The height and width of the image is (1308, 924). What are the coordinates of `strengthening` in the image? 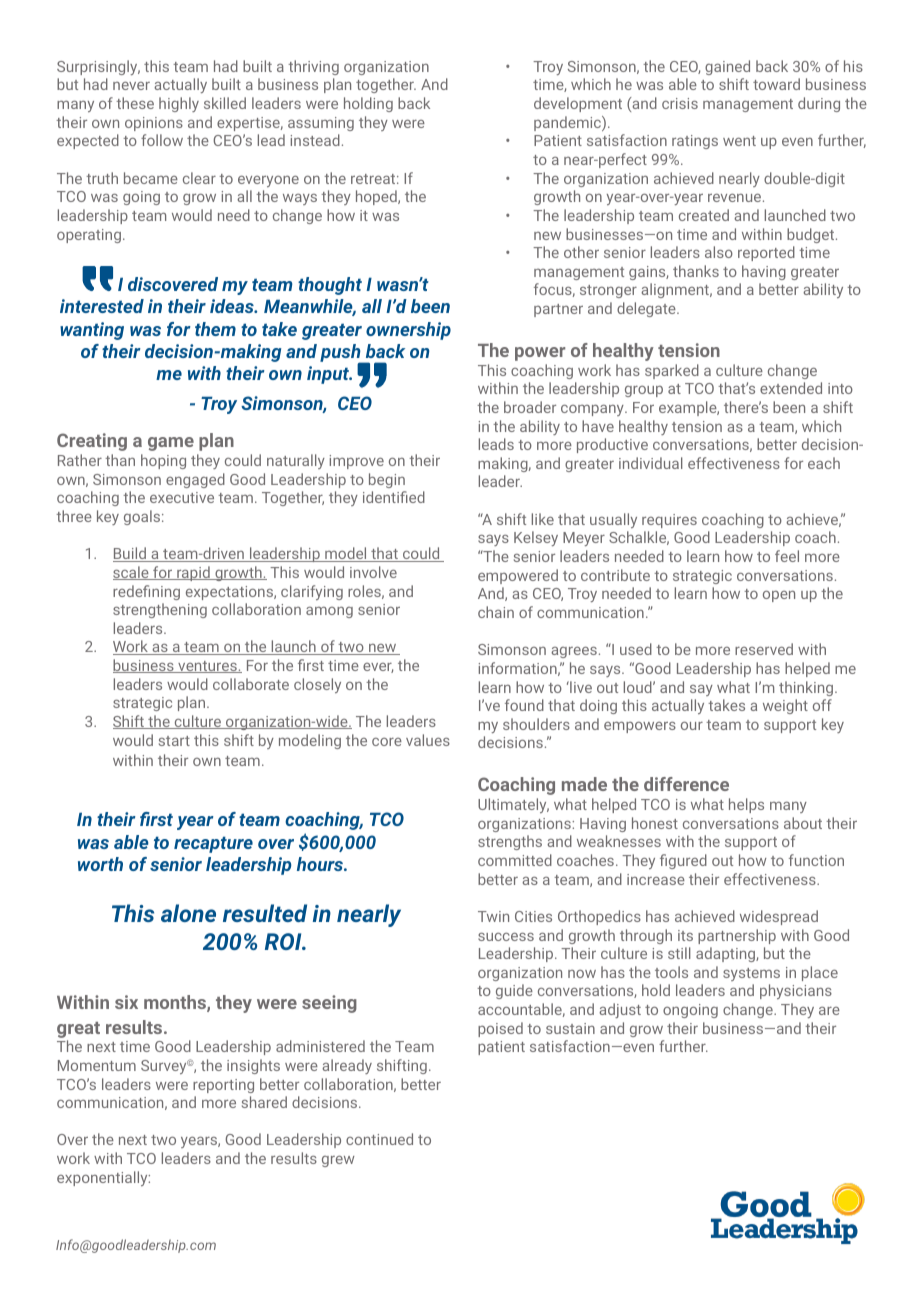 It's located at (160, 610).
